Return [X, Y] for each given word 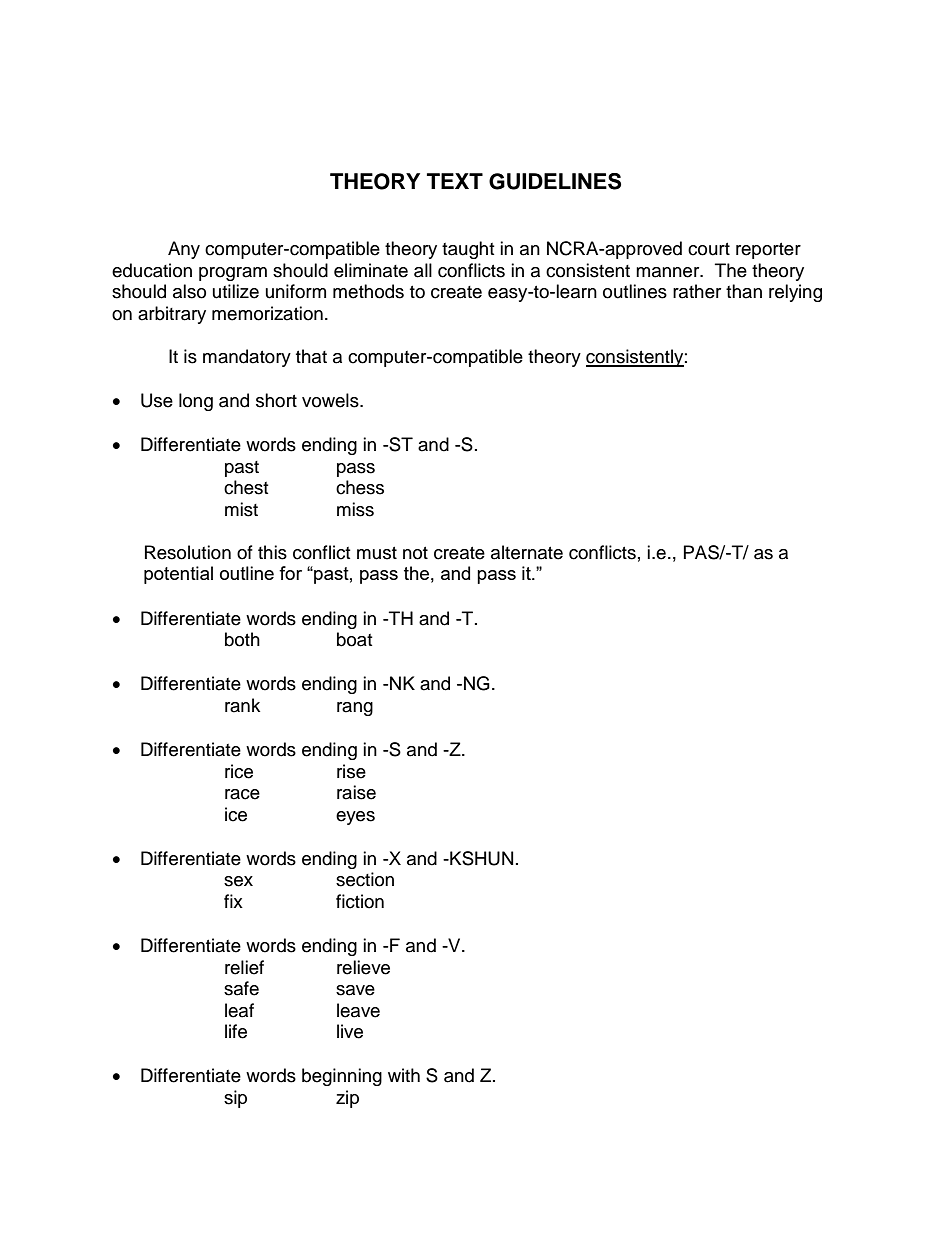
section [365, 879]
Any [184, 250]
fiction [360, 901]
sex [238, 881]
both [242, 639]
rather [697, 291]
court [709, 249]
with [404, 1075]
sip [235, 1099]
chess [360, 487]
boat [354, 639]
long [196, 402]
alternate [527, 552]
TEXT [455, 181]
